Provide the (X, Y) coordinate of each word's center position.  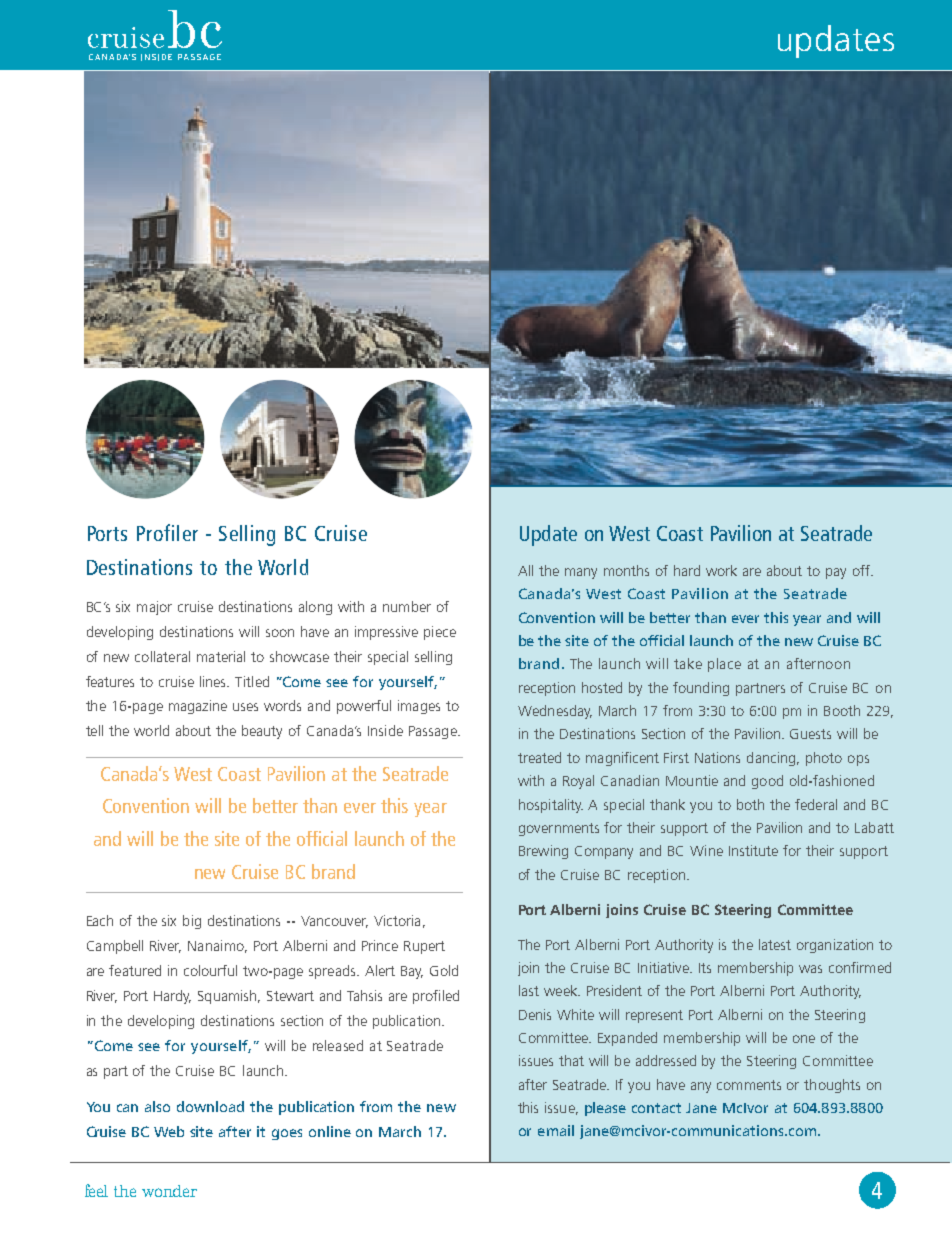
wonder (169, 1191)
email (556, 1130)
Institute (753, 850)
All (525, 570)
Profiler (167, 532)
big (192, 922)
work (721, 570)
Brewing (543, 852)
